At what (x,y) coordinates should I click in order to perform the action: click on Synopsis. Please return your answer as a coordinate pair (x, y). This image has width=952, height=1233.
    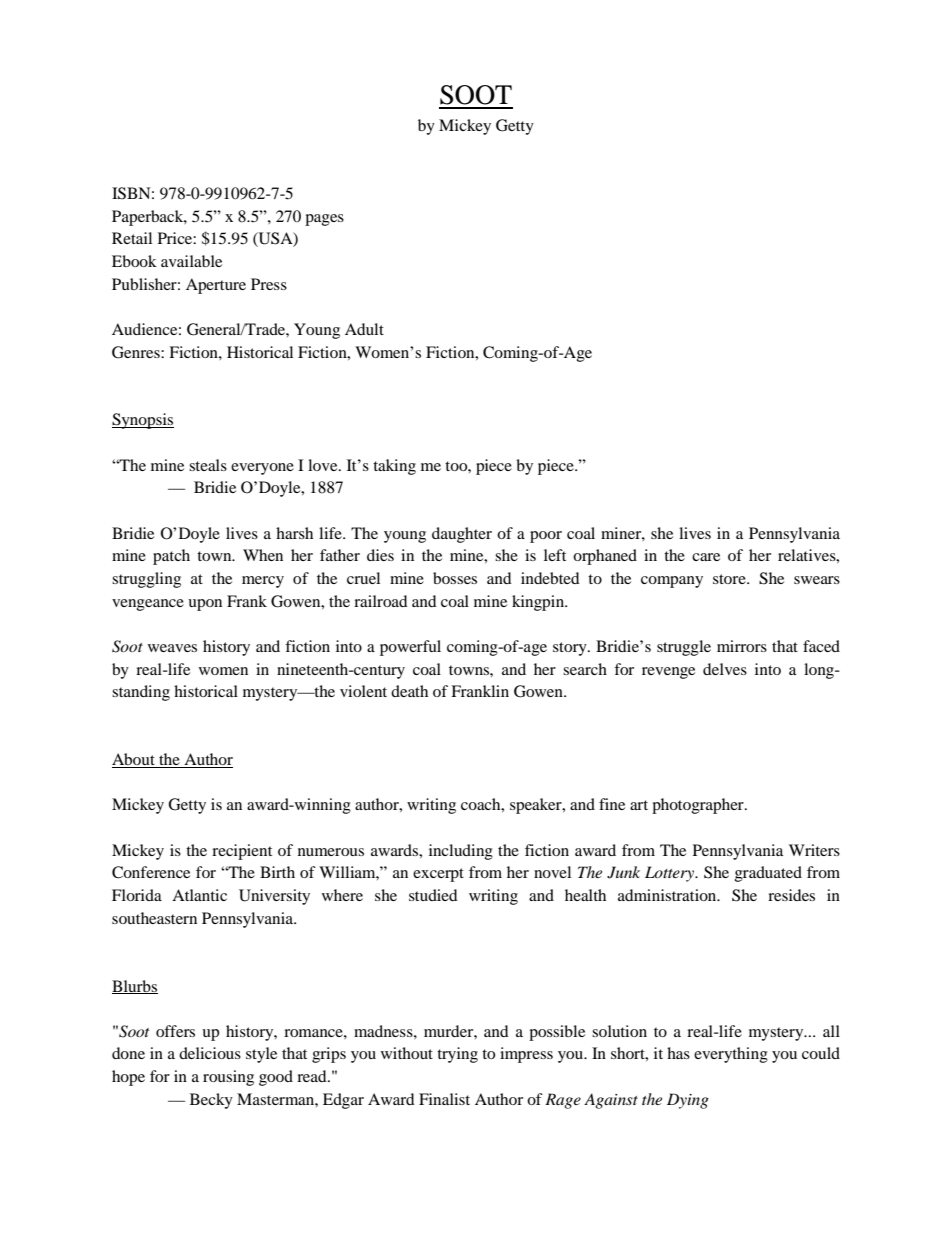
    Looking at the image, I should click on (143, 421).
